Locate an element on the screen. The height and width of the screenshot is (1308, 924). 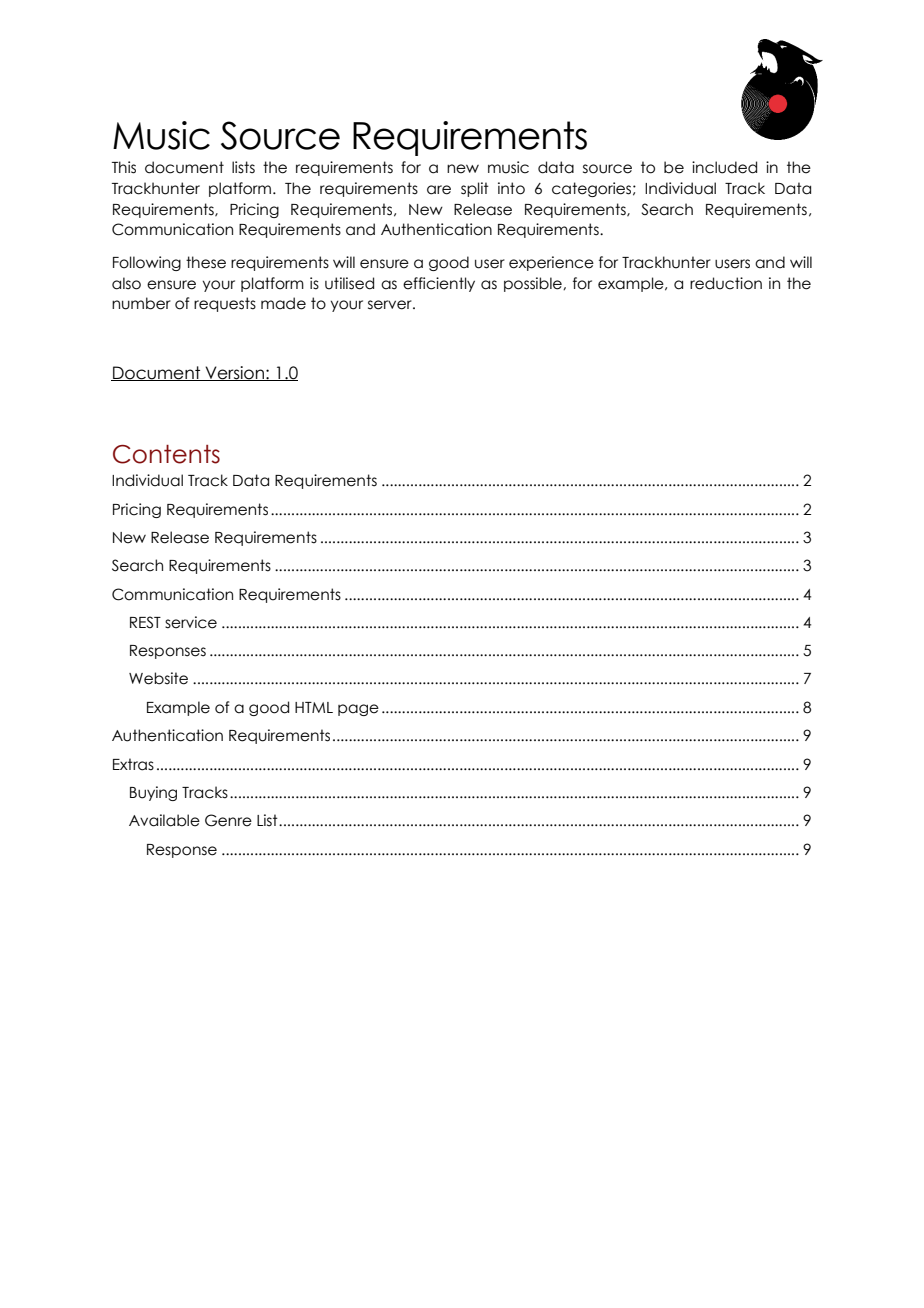
Buying is located at coordinates (153, 793).
